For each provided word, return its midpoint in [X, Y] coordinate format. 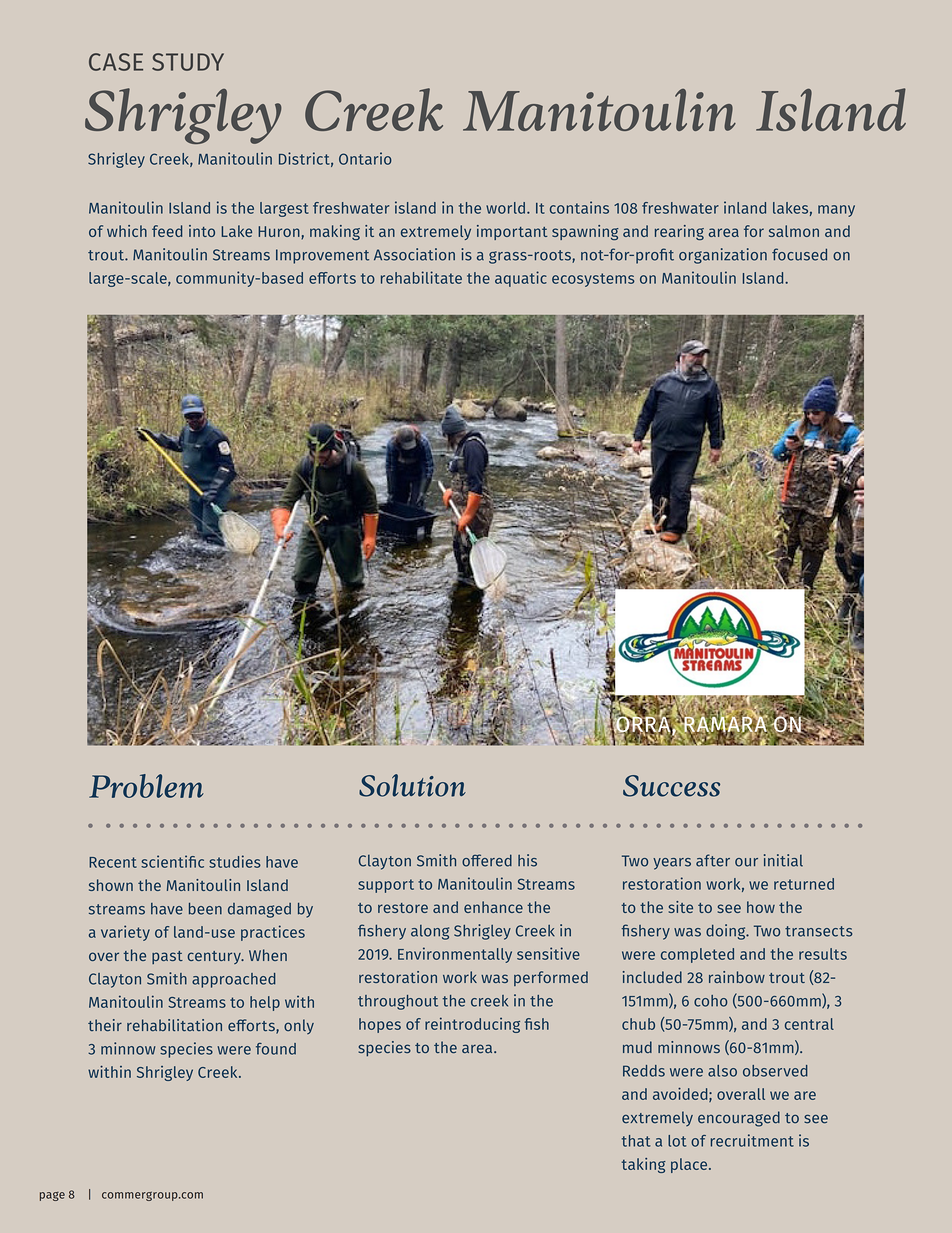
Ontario [365, 158]
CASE [116, 62]
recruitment [752, 1140]
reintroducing [472, 1025]
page [52, 1196]
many [836, 211]
